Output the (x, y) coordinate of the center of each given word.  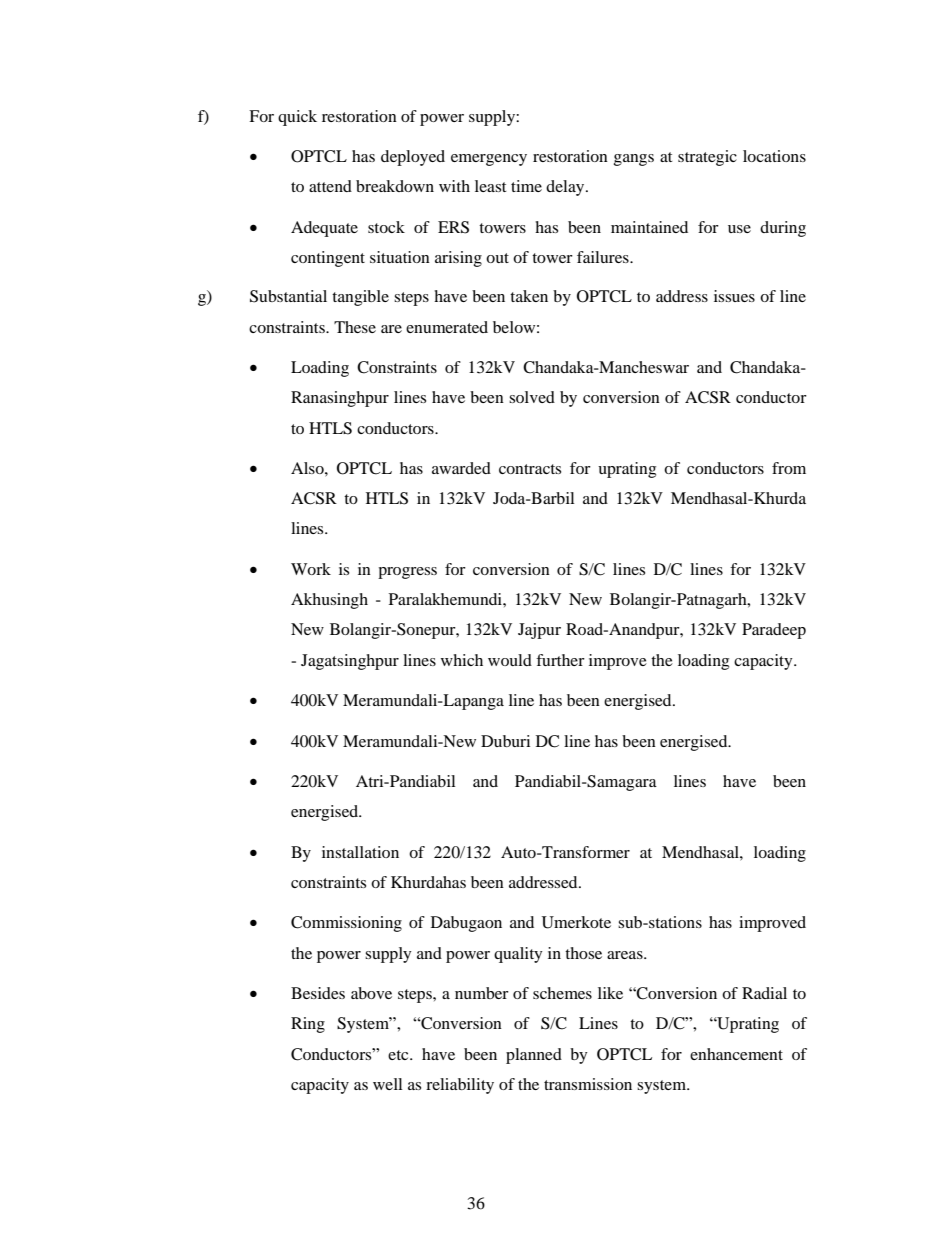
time (526, 186)
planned (534, 1056)
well (387, 1084)
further (560, 660)
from (789, 468)
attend (330, 186)
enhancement (736, 1054)
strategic (707, 158)
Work (311, 569)
